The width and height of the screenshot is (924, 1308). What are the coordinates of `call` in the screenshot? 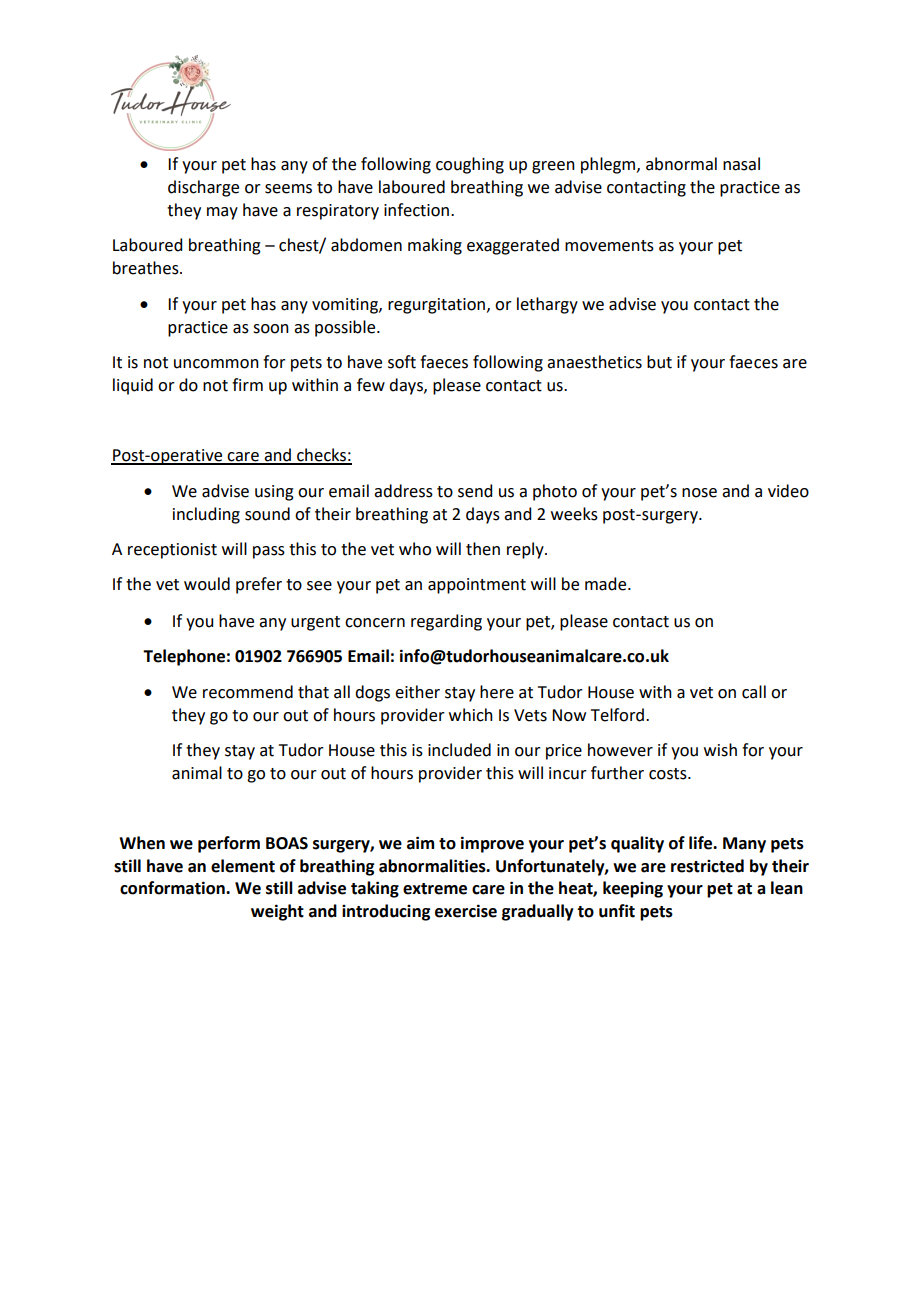 It's located at (754, 692).
